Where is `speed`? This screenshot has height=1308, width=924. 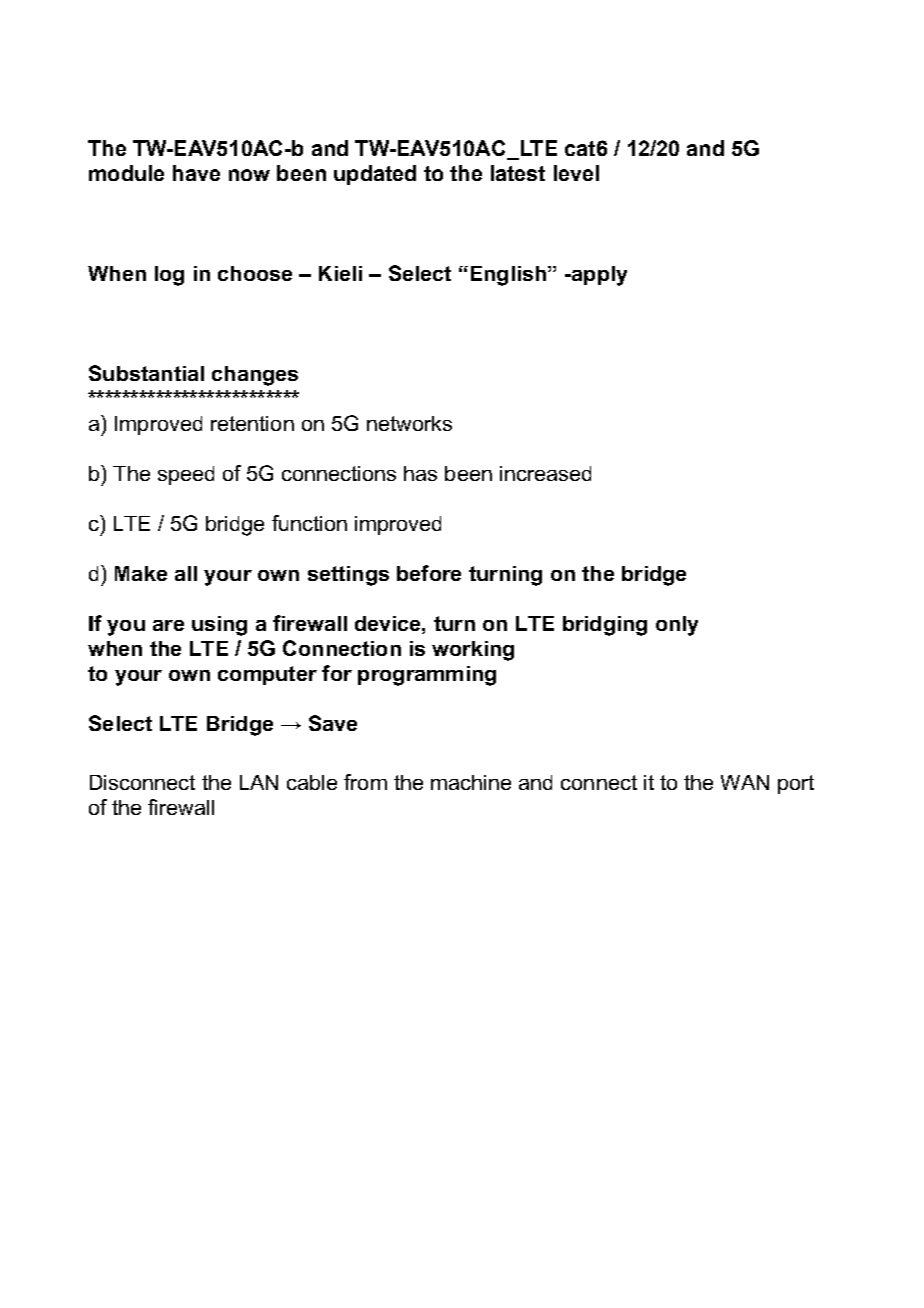
speed is located at coordinates (186, 475).
